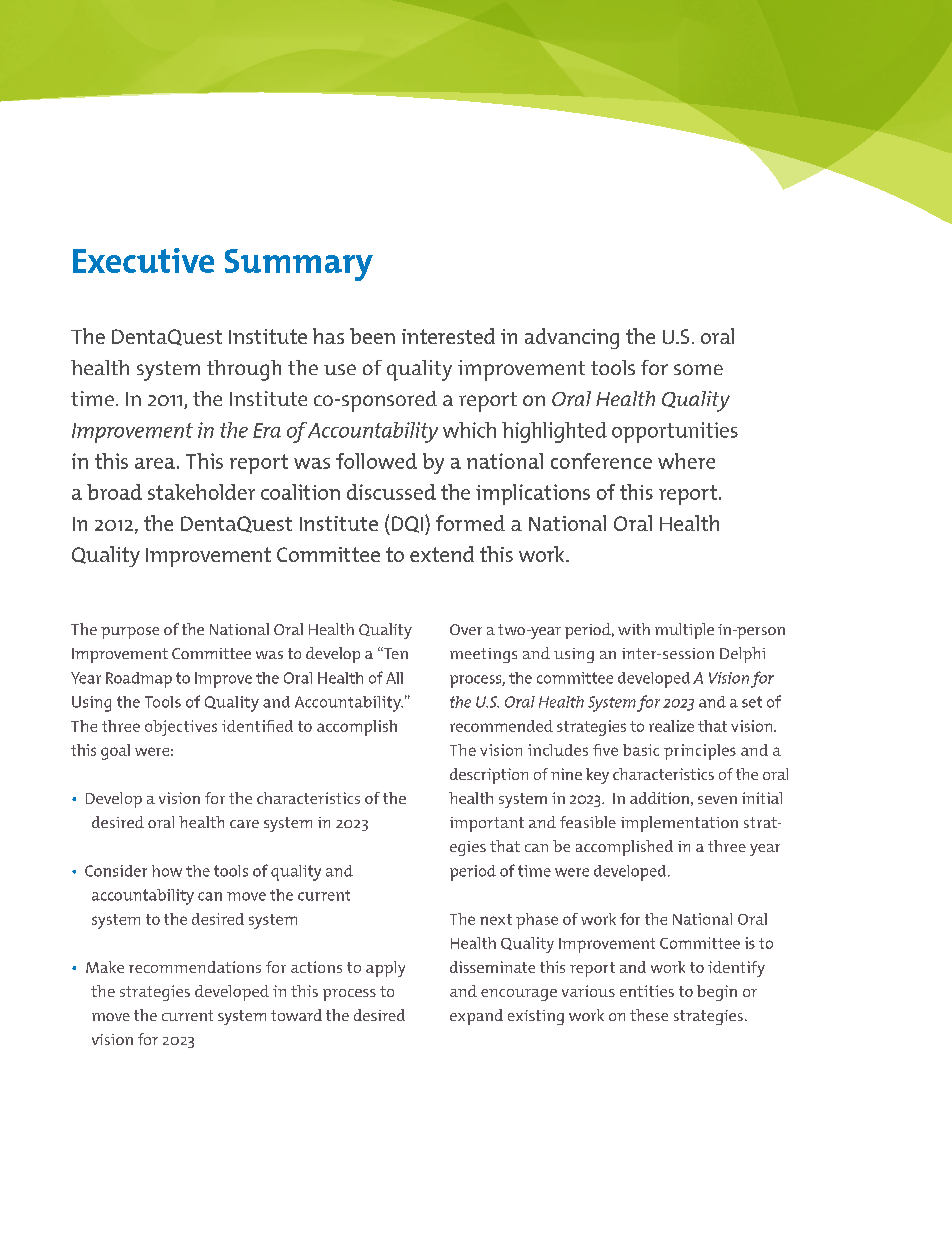 This screenshot has width=952, height=1233. Describe the element at coordinates (130, 633) in the screenshot. I see `purpose` at that location.
